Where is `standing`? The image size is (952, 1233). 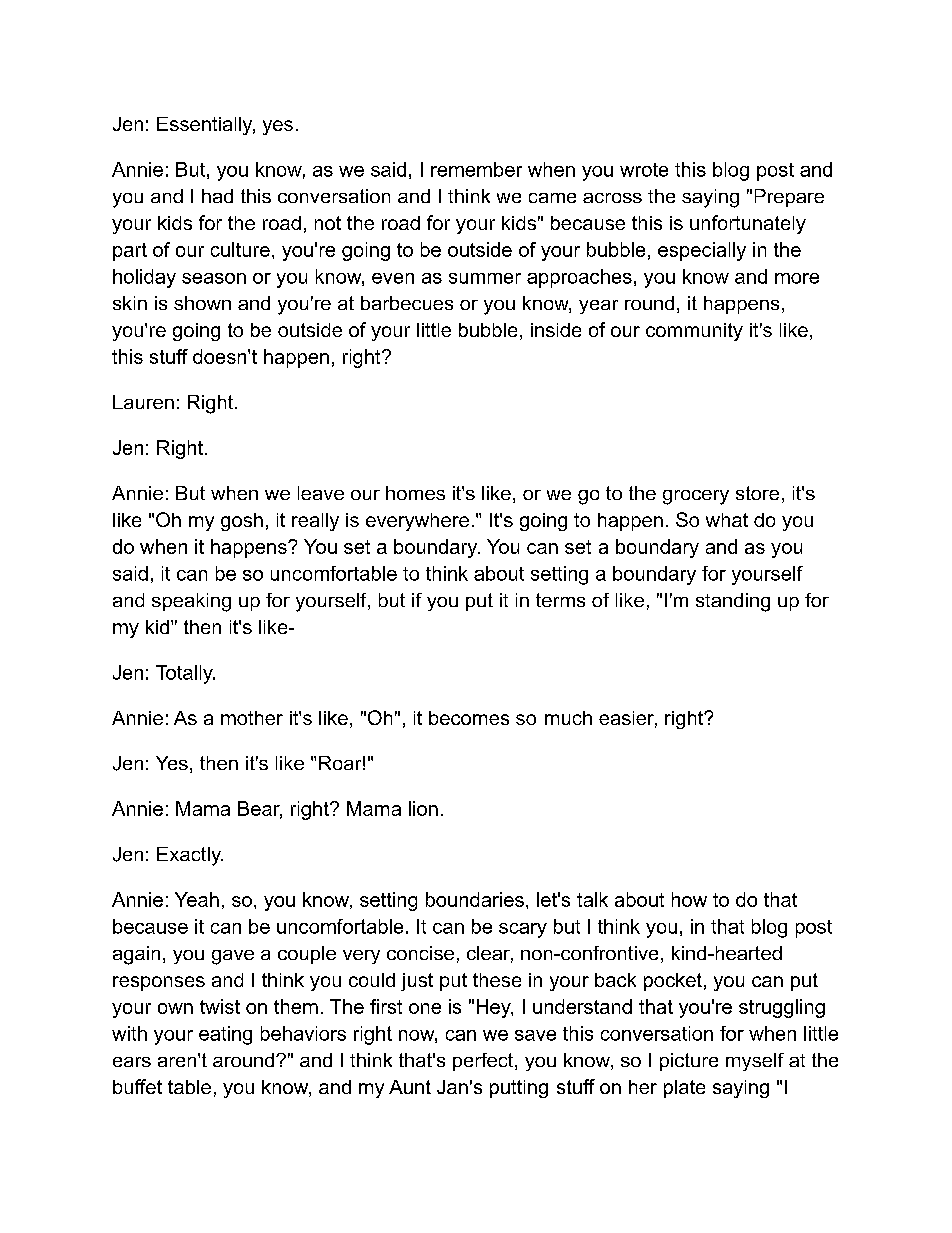 standing is located at coordinates (733, 602).
